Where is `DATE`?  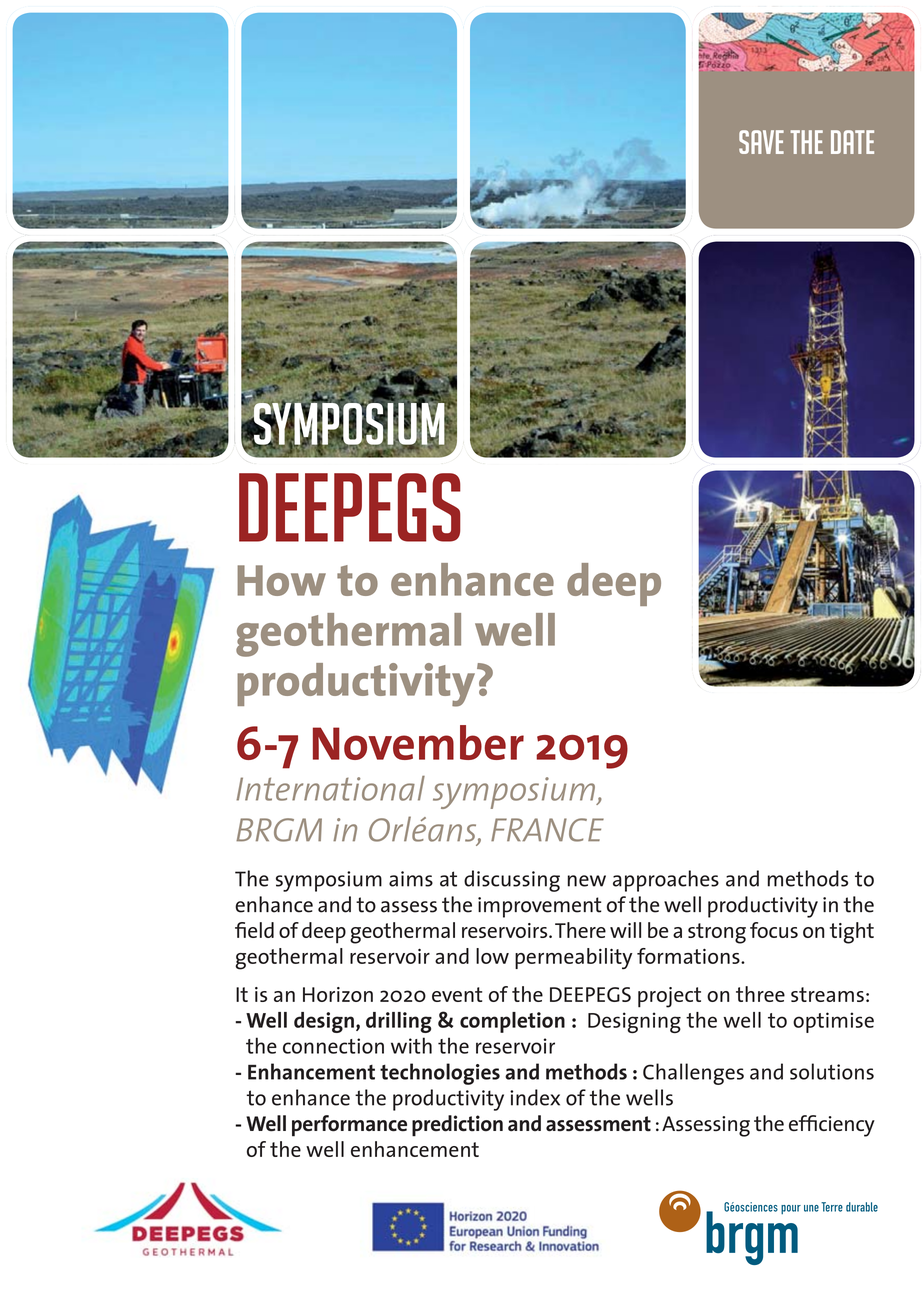 DATE is located at coordinates (852, 142).
